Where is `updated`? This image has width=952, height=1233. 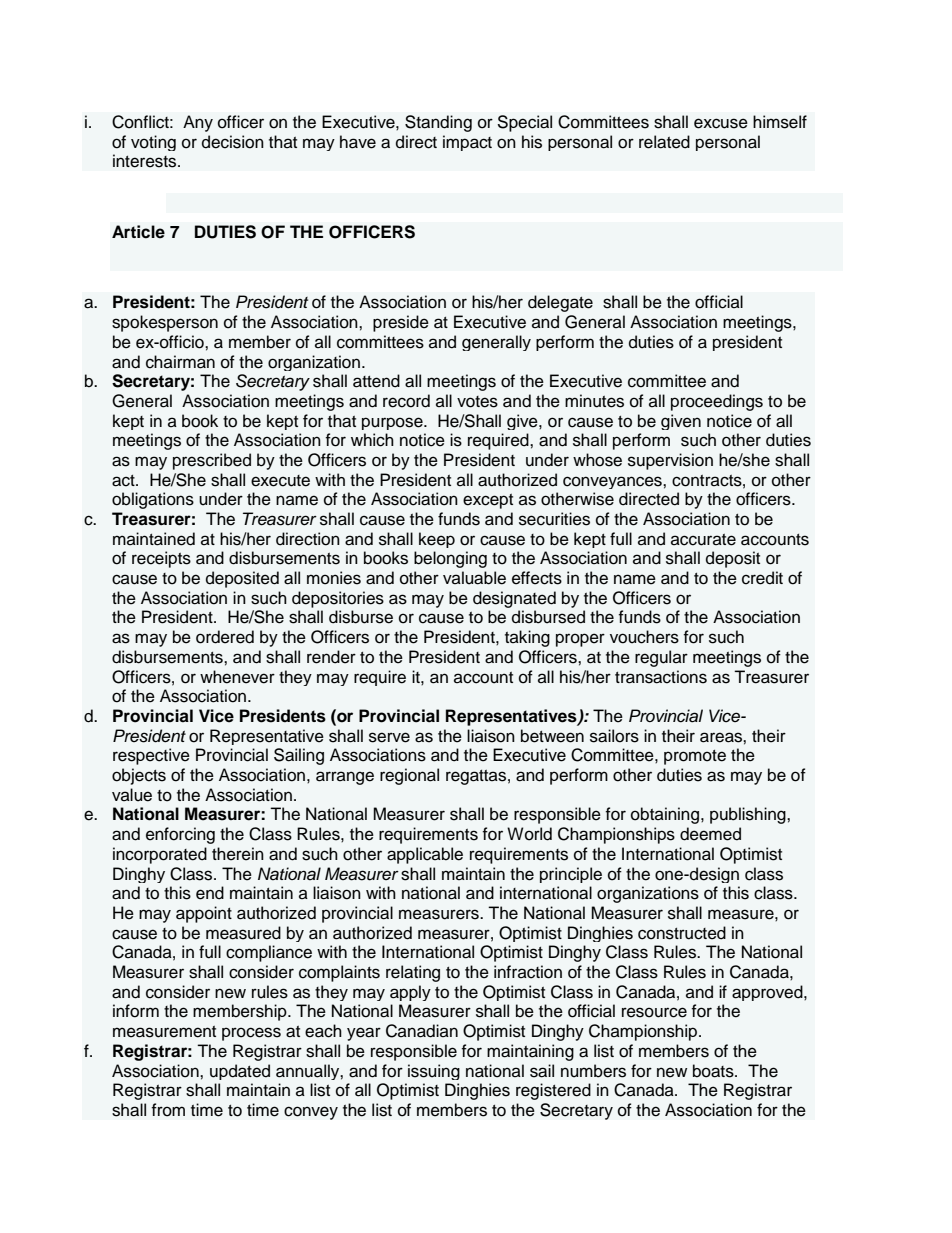
updated is located at coordinates (240, 1072).
